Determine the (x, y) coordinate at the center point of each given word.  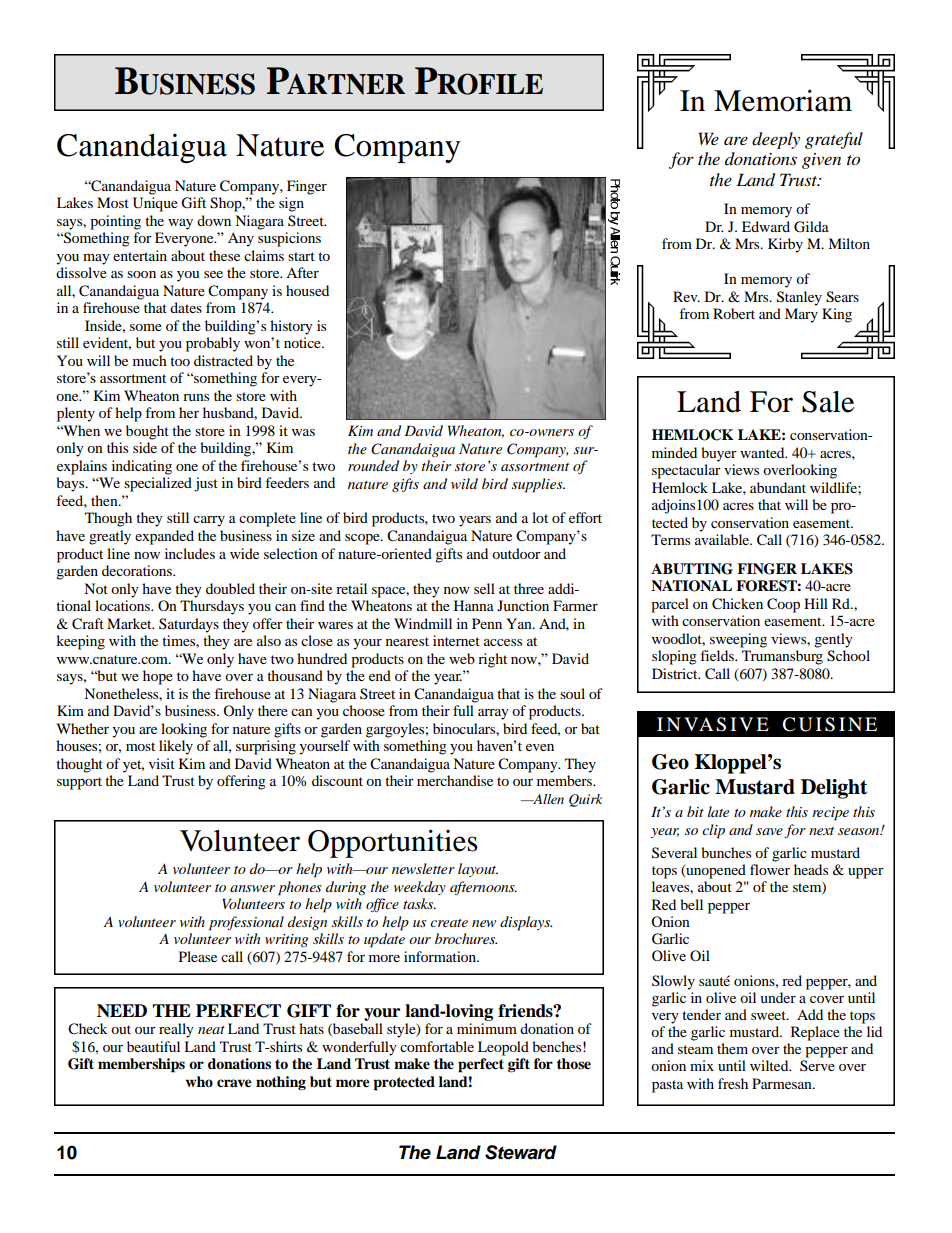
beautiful (153, 1046)
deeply (776, 140)
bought (147, 432)
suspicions (289, 239)
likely (176, 747)
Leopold (503, 1048)
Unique (155, 204)
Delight (834, 789)
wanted (763, 452)
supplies (538, 485)
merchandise (455, 780)
